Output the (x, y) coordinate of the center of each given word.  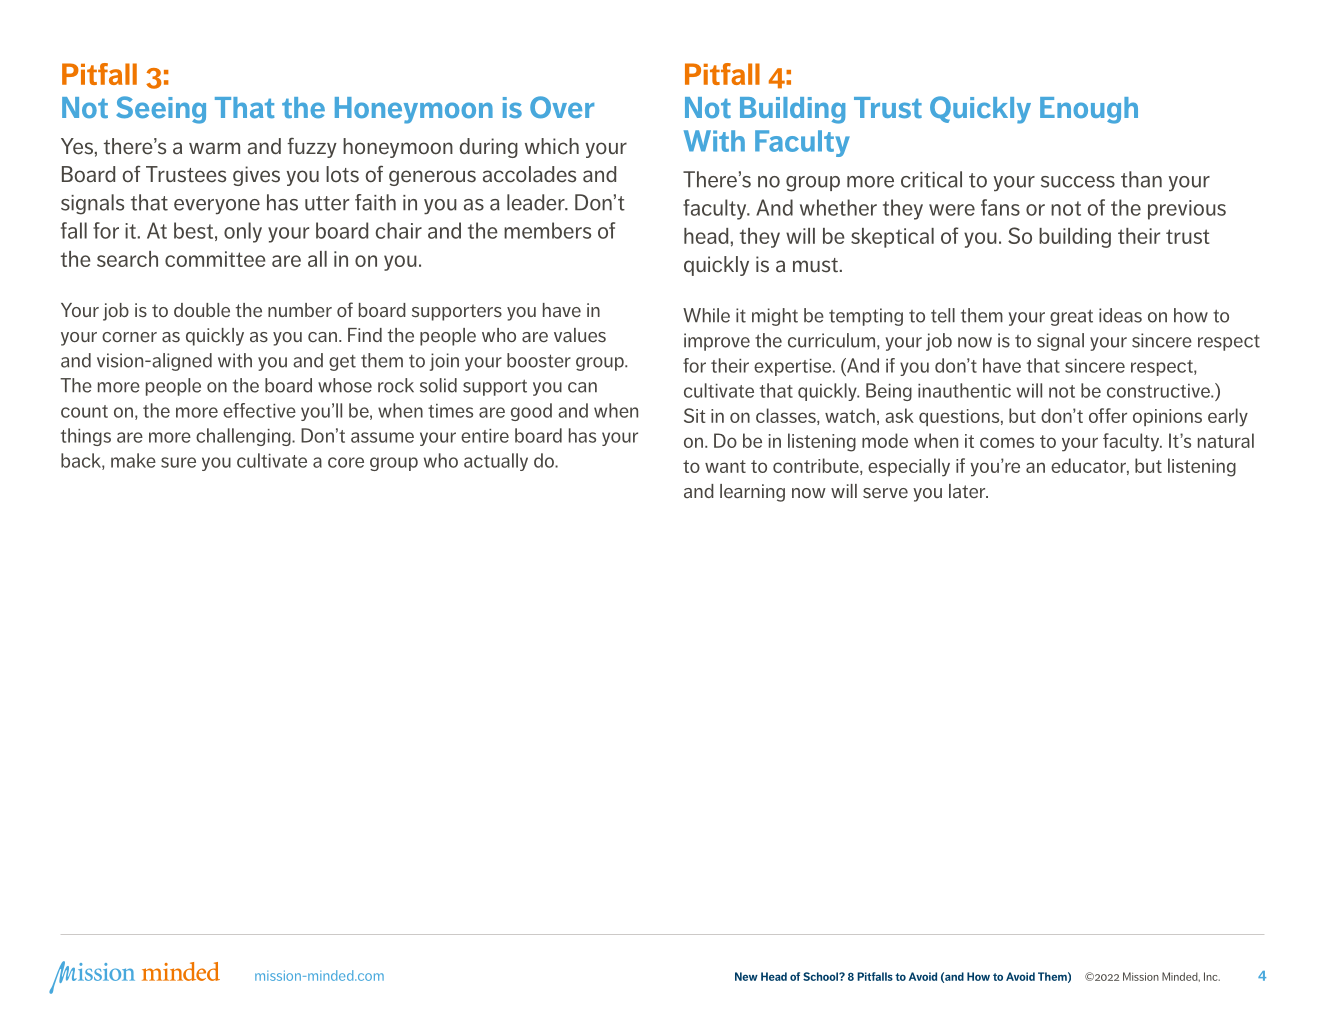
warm (214, 148)
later (968, 491)
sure (178, 462)
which (552, 146)
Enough (1089, 110)
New (746, 976)
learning (752, 493)
